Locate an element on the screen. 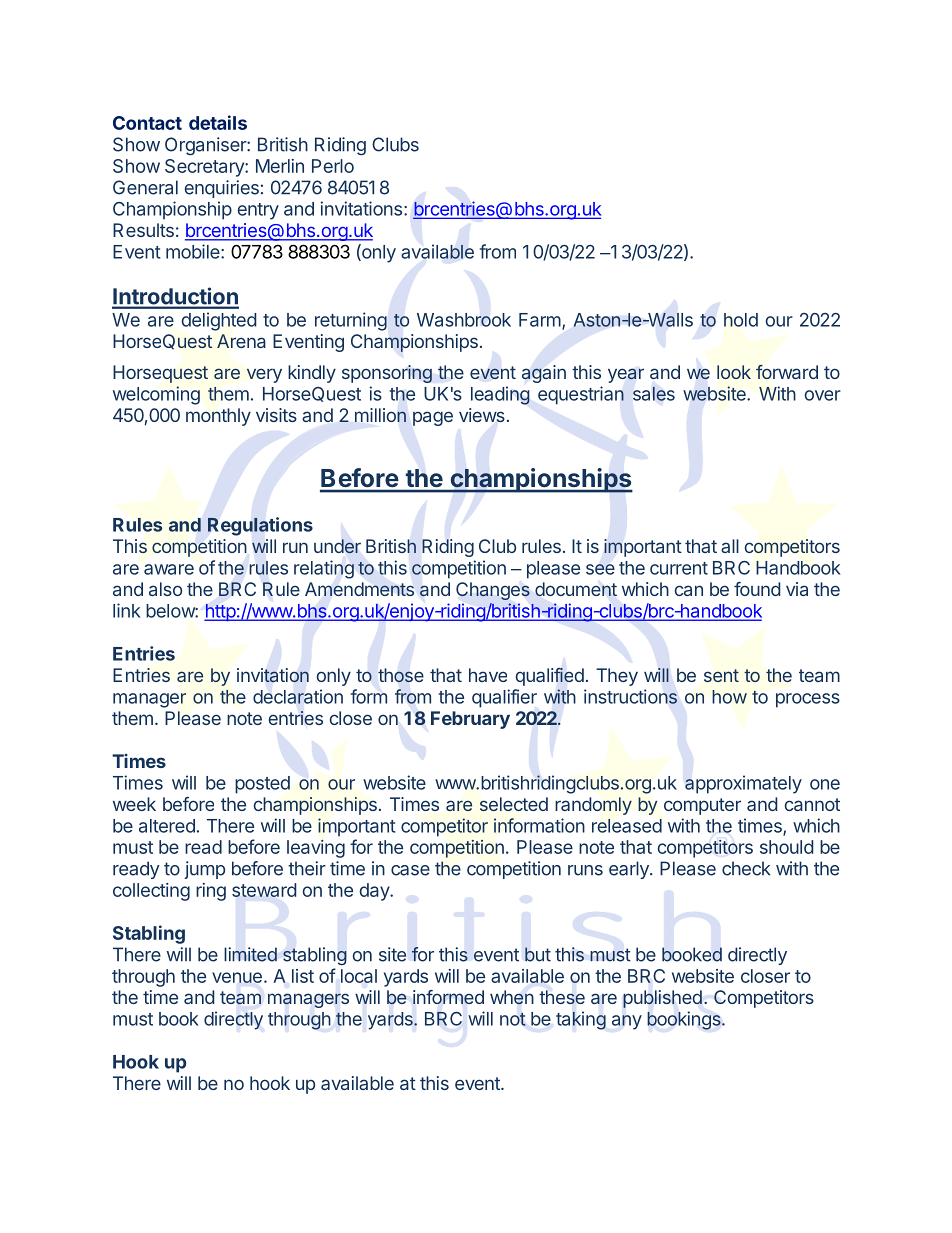 This screenshot has width=952, height=1233. venue is located at coordinates (237, 977).
